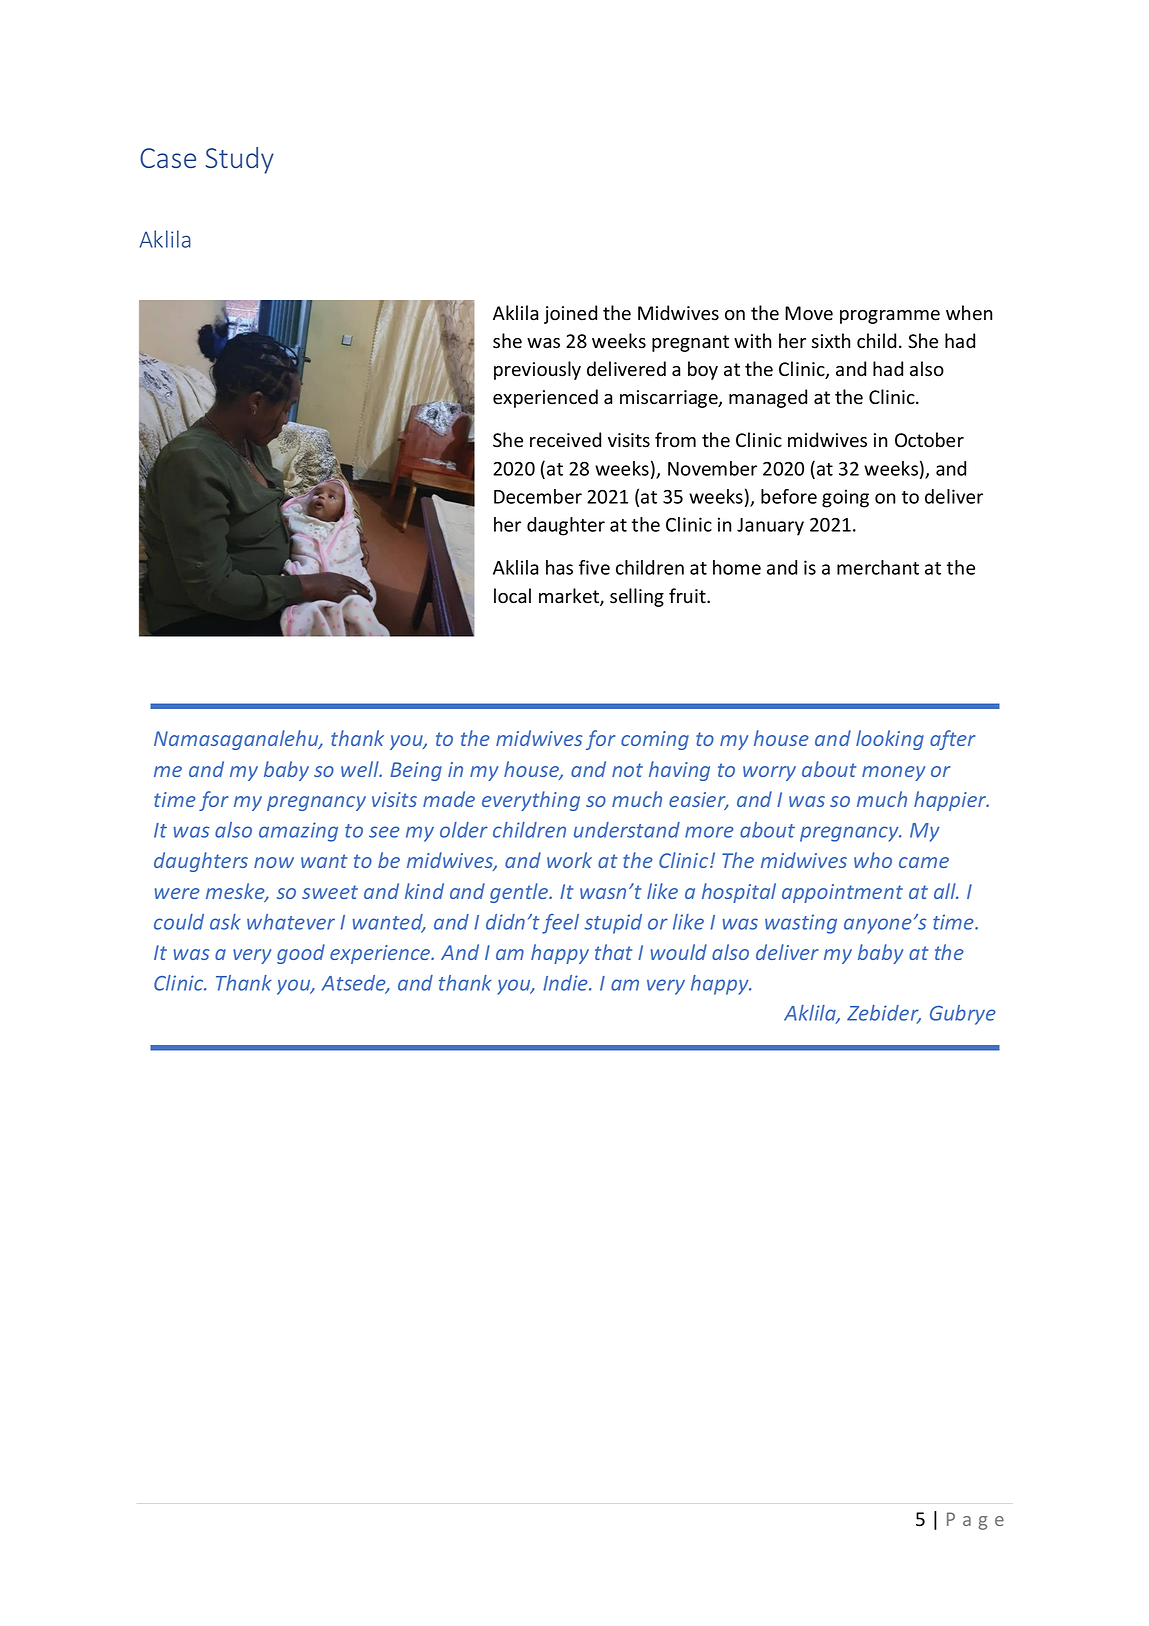 The image size is (1149, 1626). Describe the element at coordinates (890, 317) in the image. I see `programme` at that location.
